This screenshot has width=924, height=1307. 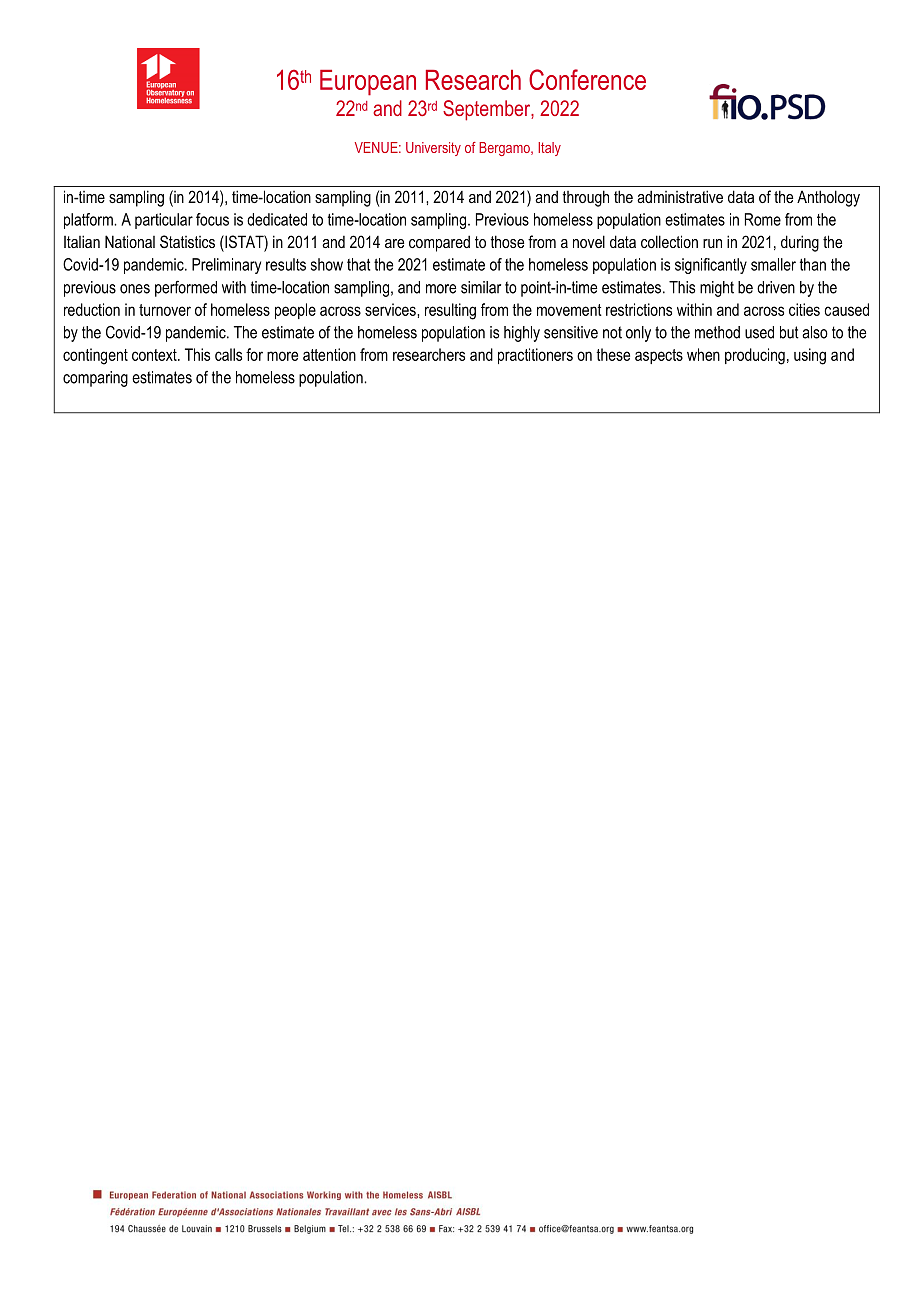 I want to click on context, so click(x=155, y=355).
